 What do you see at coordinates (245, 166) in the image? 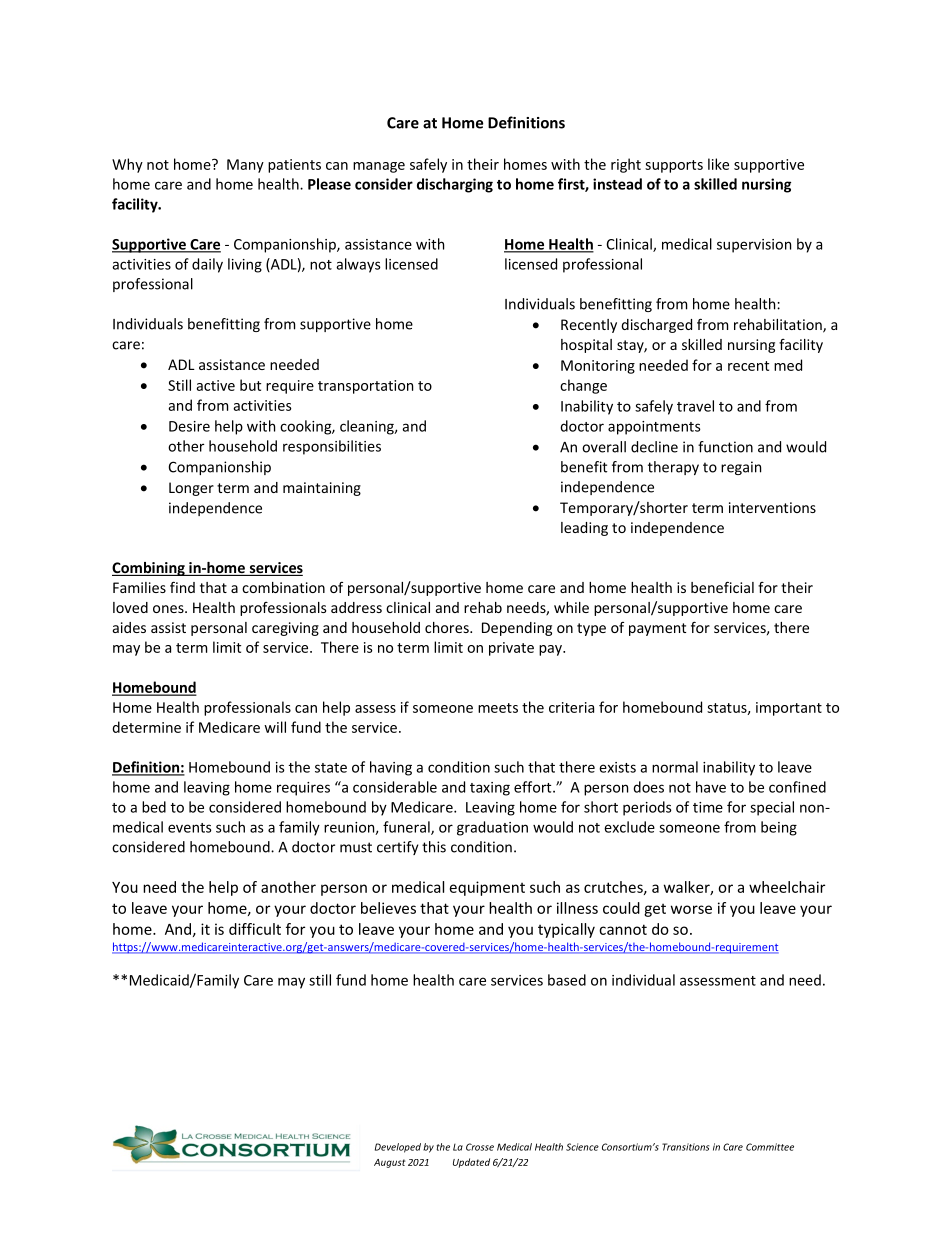
I see `Many` at bounding box center [245, 166].
